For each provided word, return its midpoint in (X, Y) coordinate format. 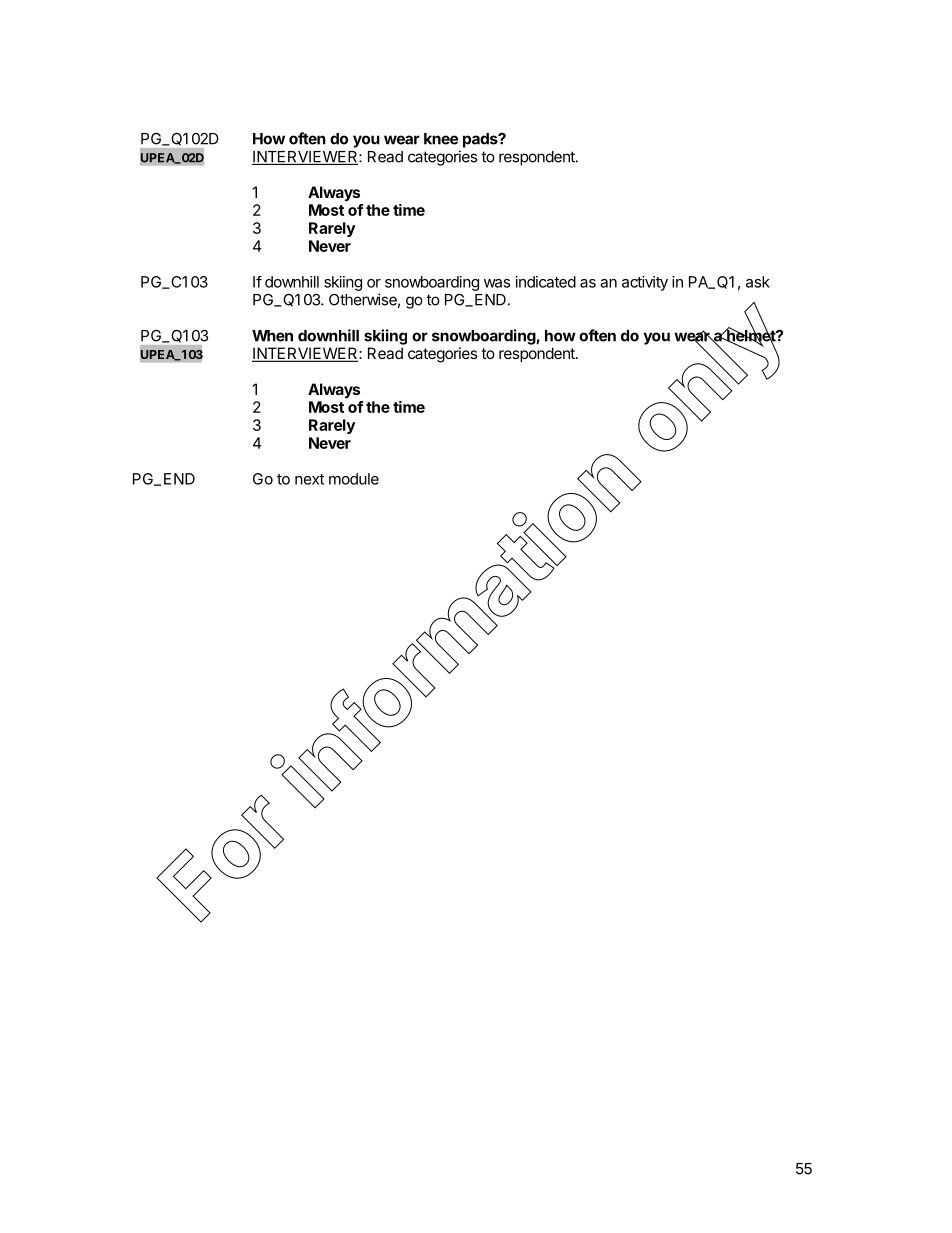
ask (758, 282)
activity (645, 283)
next (309, 479)
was (497, 283)
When (272, 336)
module (354, 479)
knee (441, 139)
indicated (546, 282)
